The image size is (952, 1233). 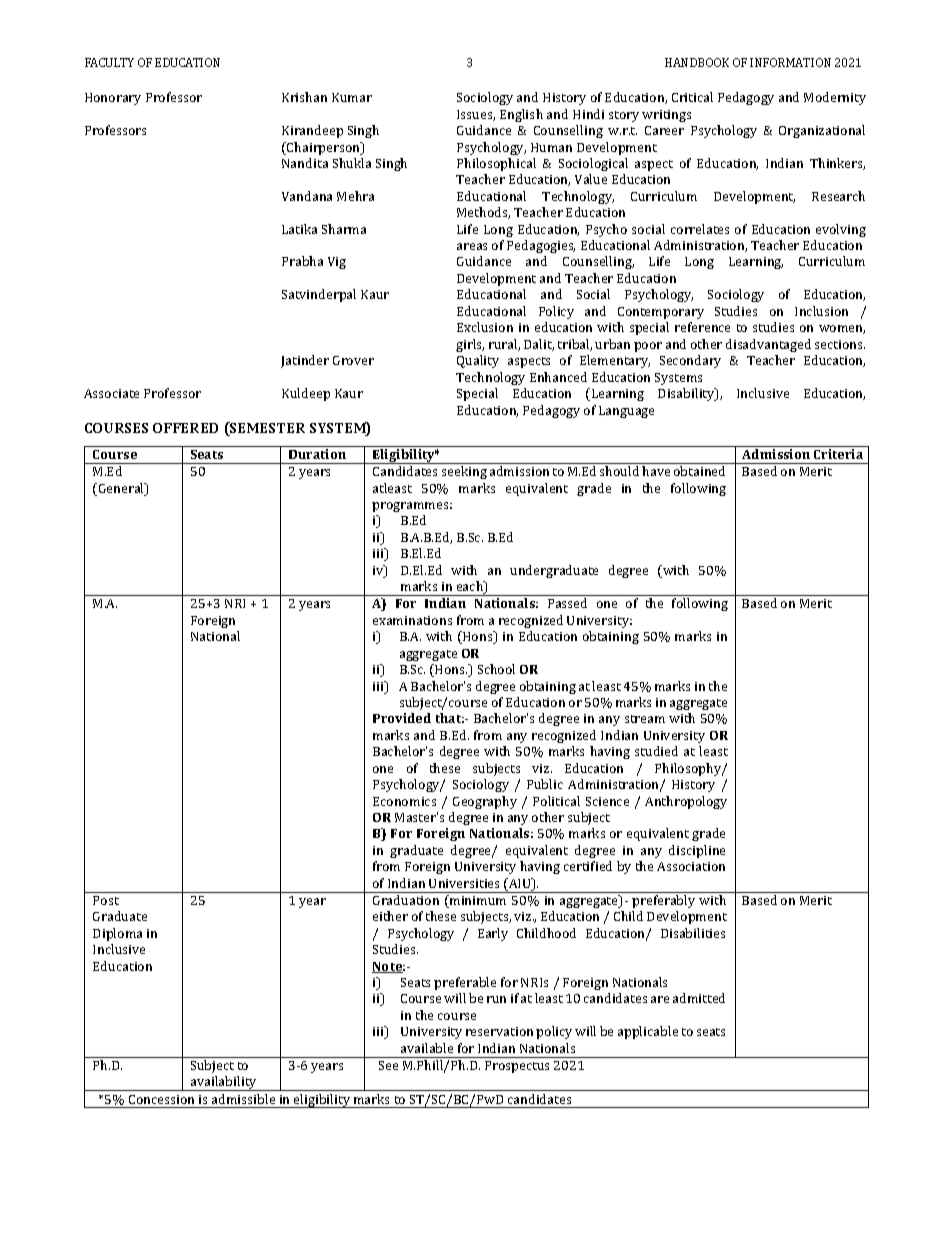 I want to click on Honorary, so click(x=113, y=99).
